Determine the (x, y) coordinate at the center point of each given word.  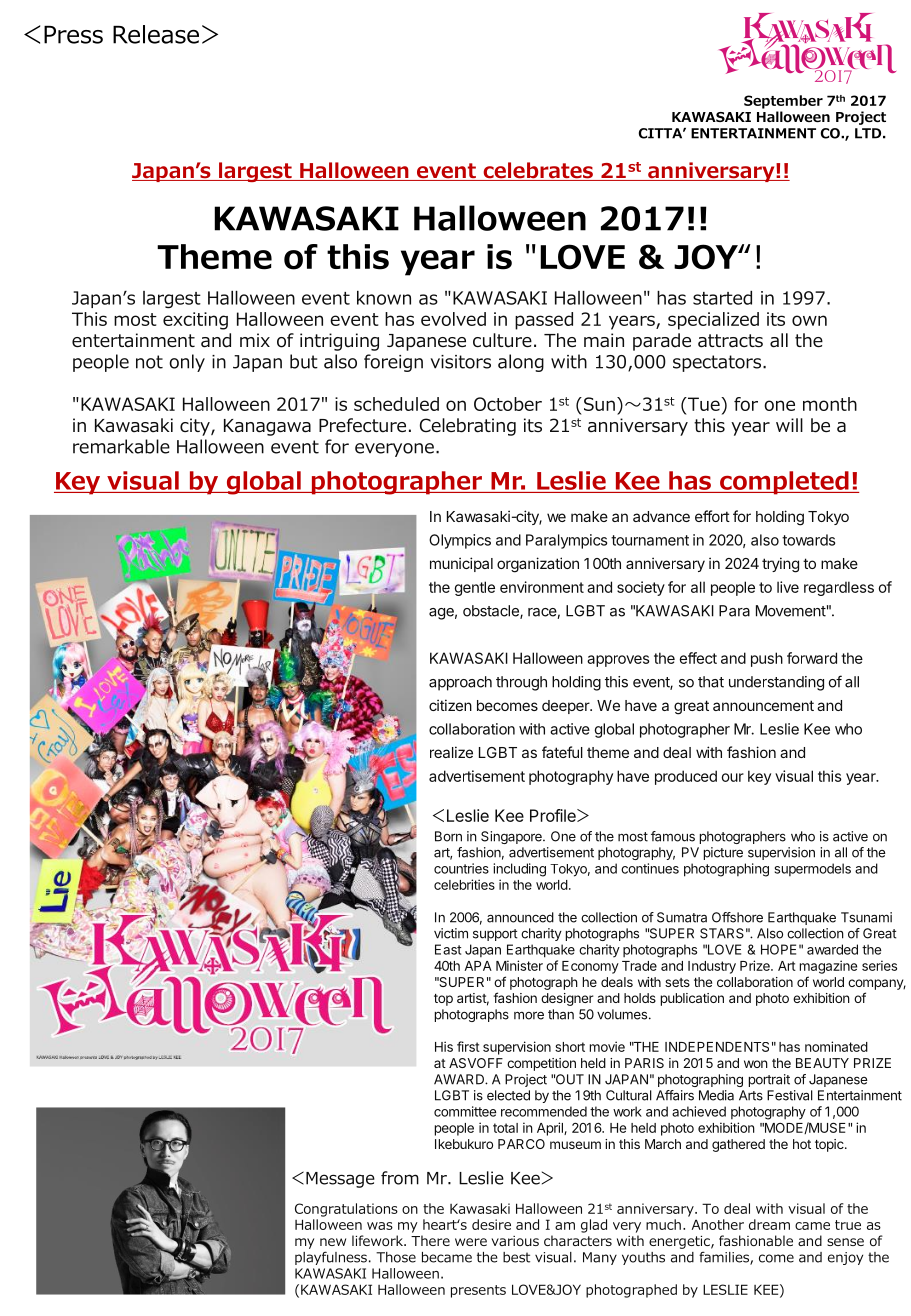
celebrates (538, 171)
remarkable (121, 446)
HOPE (778, 949)
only (187, 363)
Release (156, 34)
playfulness (331, 1258)
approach (460, 683)
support (495, 935)
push (767, 659)
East (448, 949)
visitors (460, 362)
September (783, 102)
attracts (730, 341)
